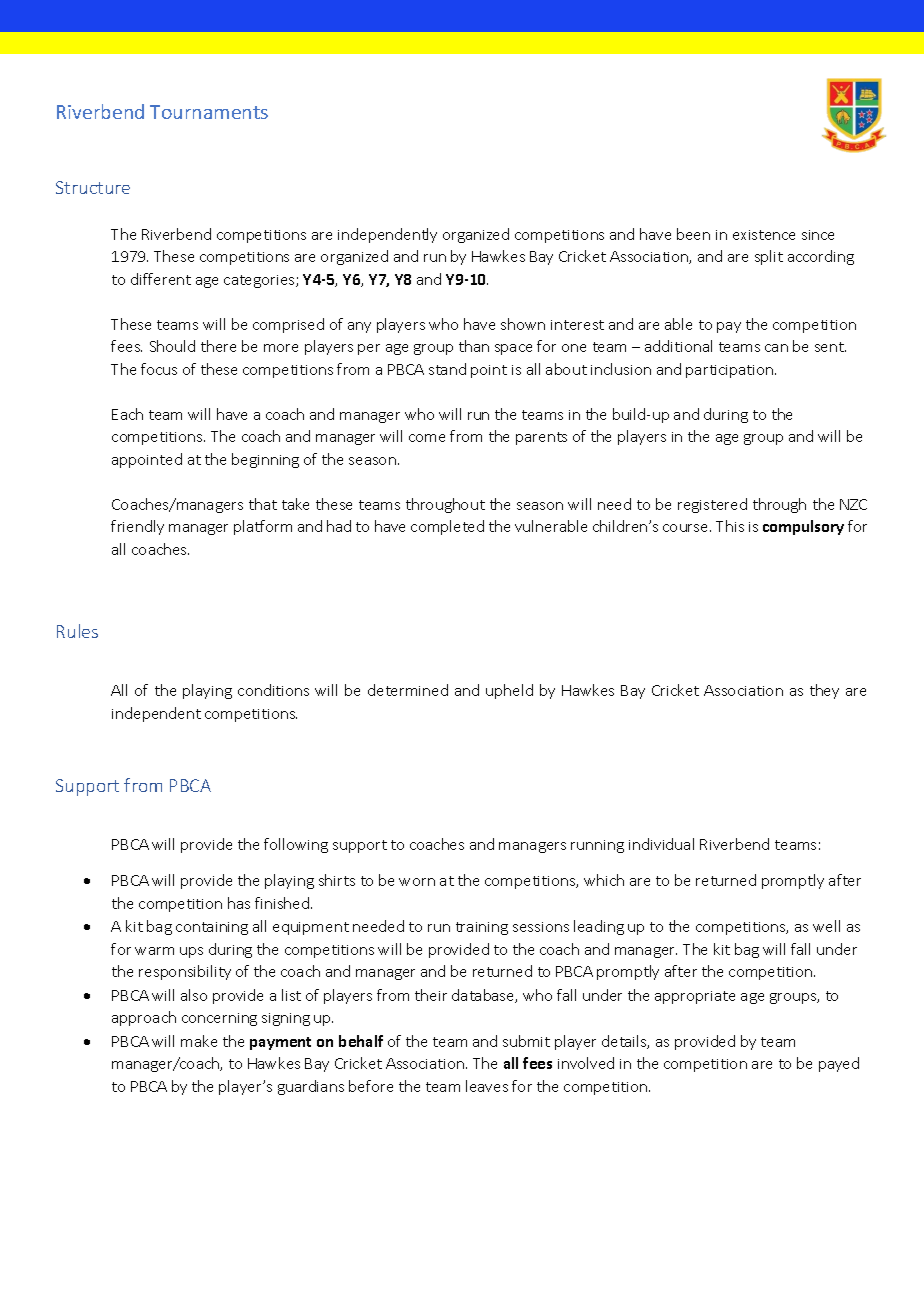 This document has height=1308, width=924. Describe the element at coordinates (487, 1086) in the document. I see `leaves` at that location.
